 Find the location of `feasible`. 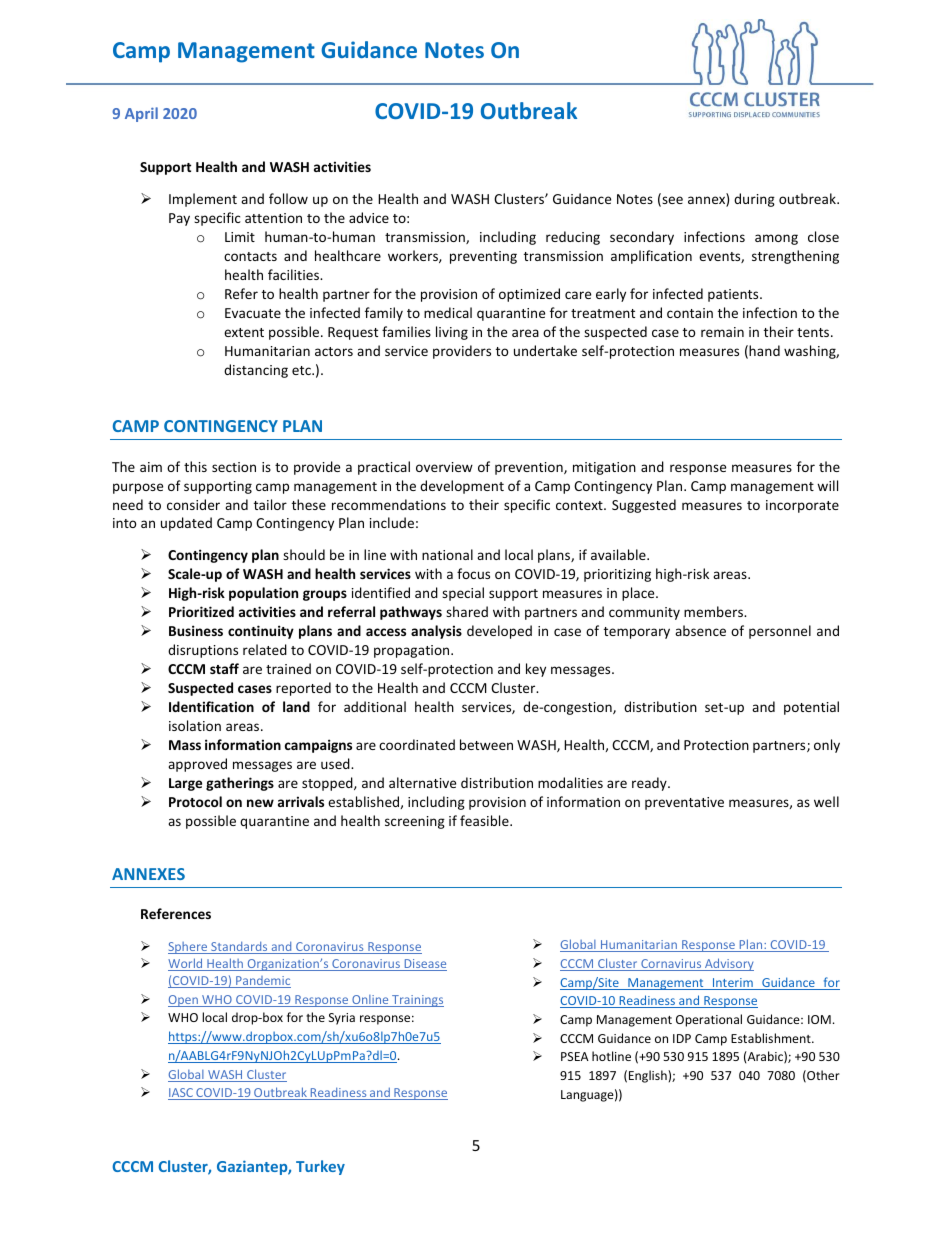

feasible is located at coordinates (485, 820).
